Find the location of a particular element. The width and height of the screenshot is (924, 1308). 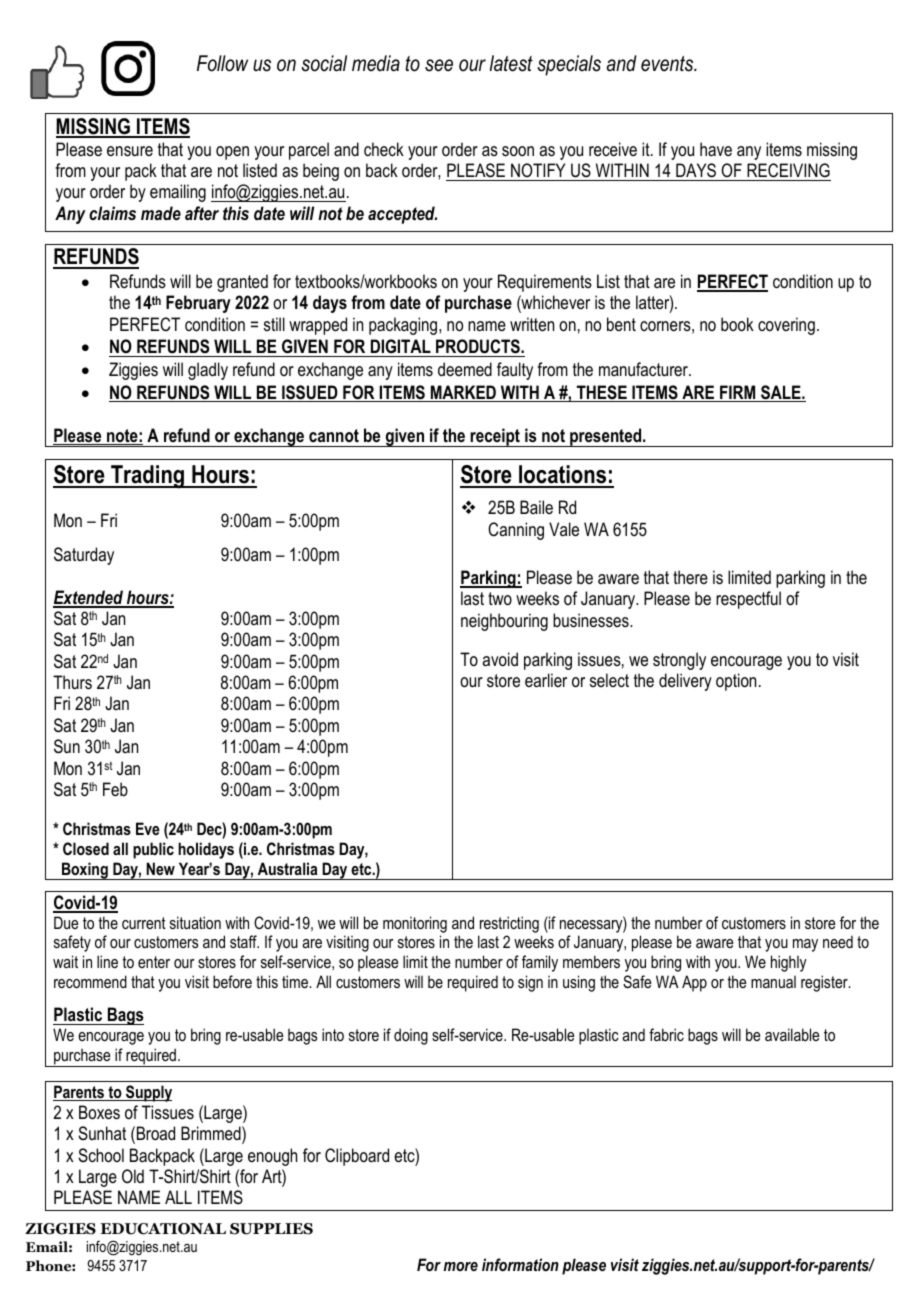

EDUCATIONAL is located at coordinates (163, 1229).
